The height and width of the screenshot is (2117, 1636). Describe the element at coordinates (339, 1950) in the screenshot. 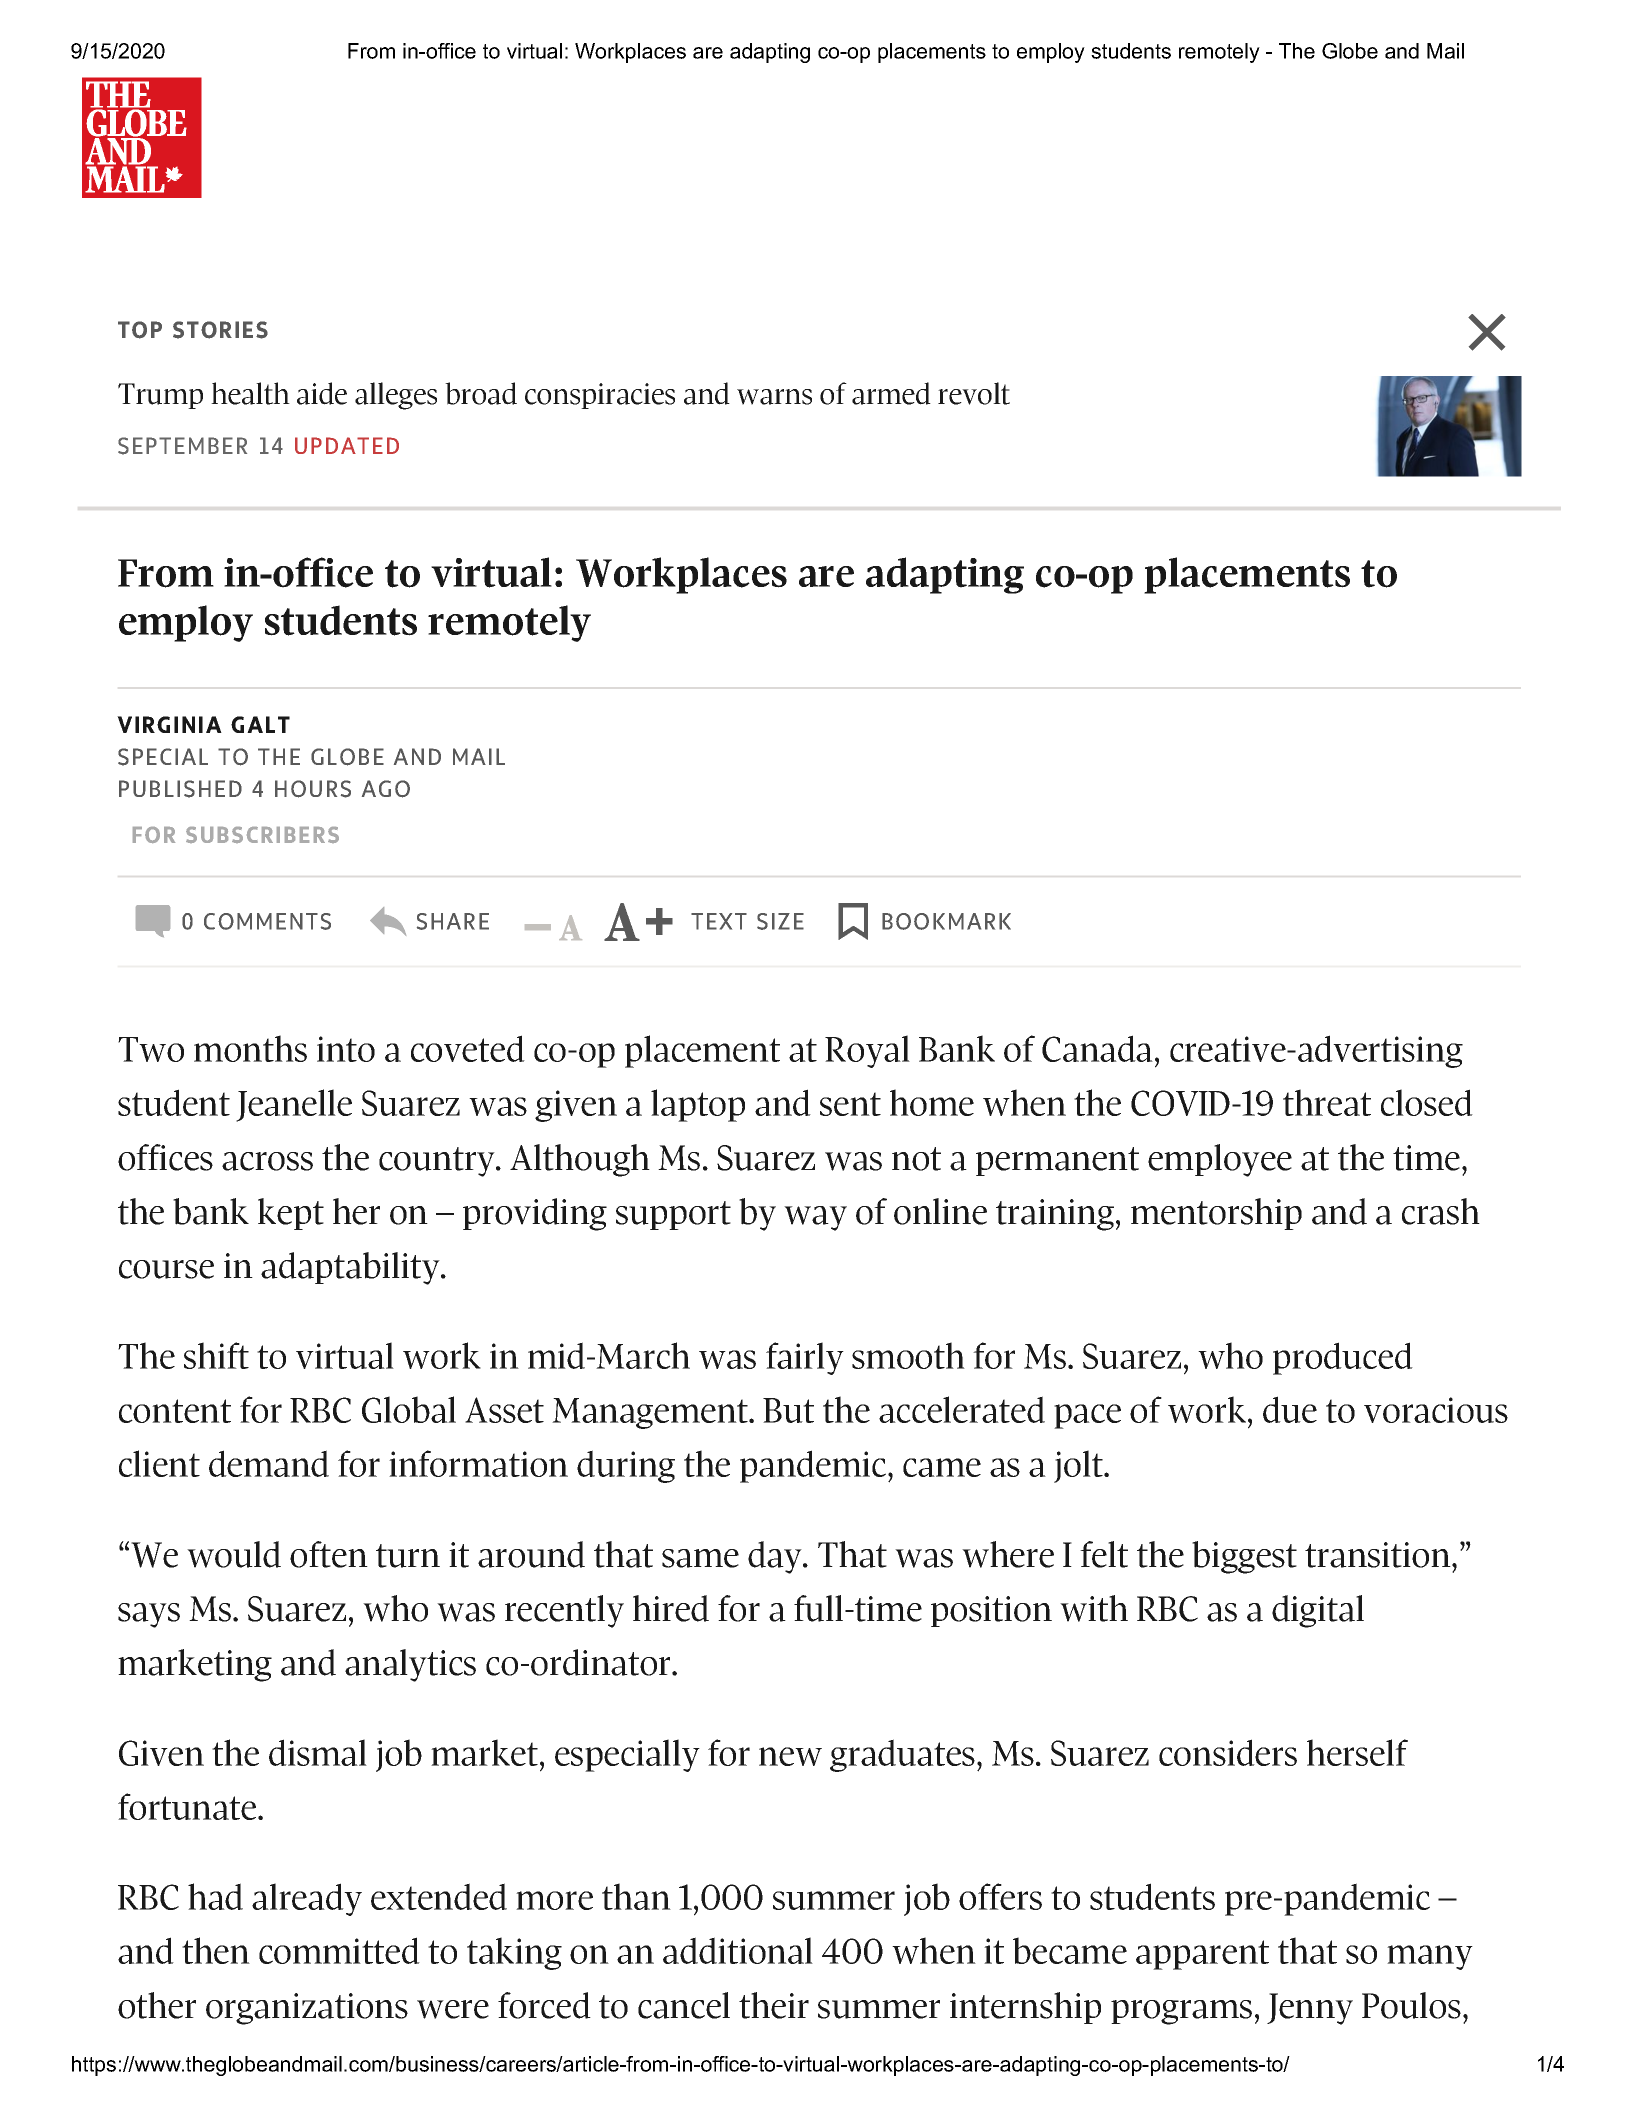

I see `committed` at that location.
